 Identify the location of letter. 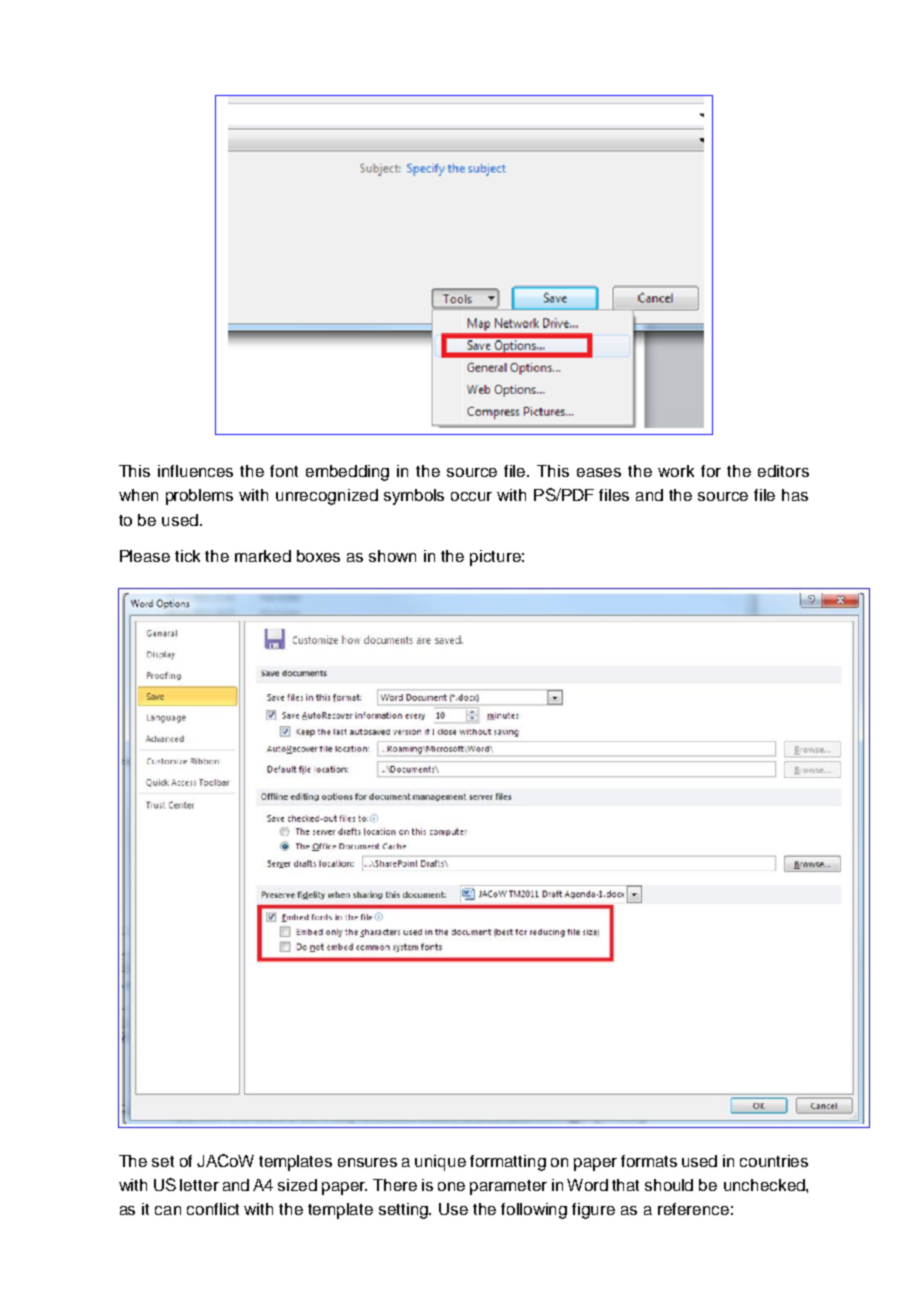
(199, 1185).
